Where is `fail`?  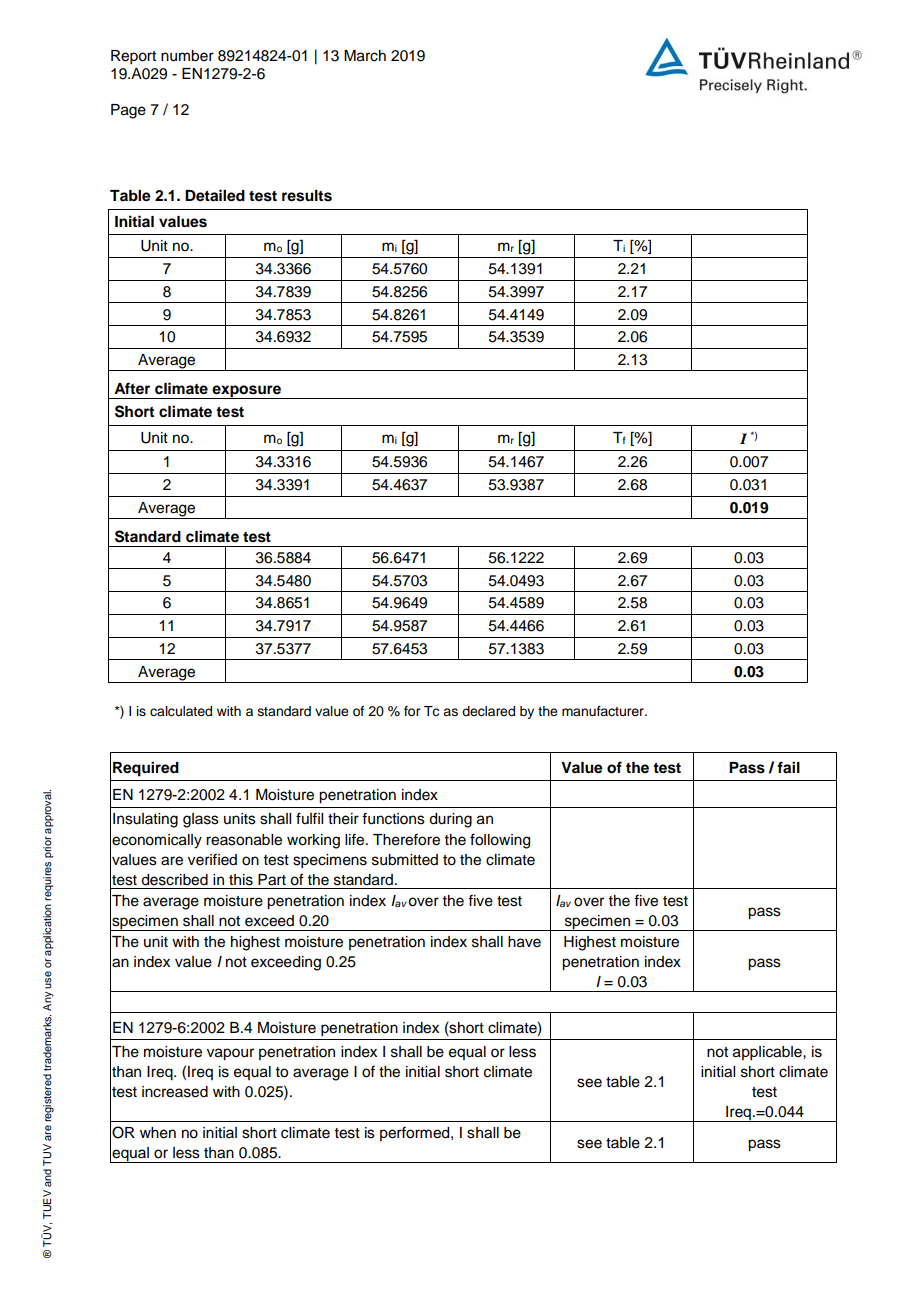
fail is located at coordinates (788, 767).
